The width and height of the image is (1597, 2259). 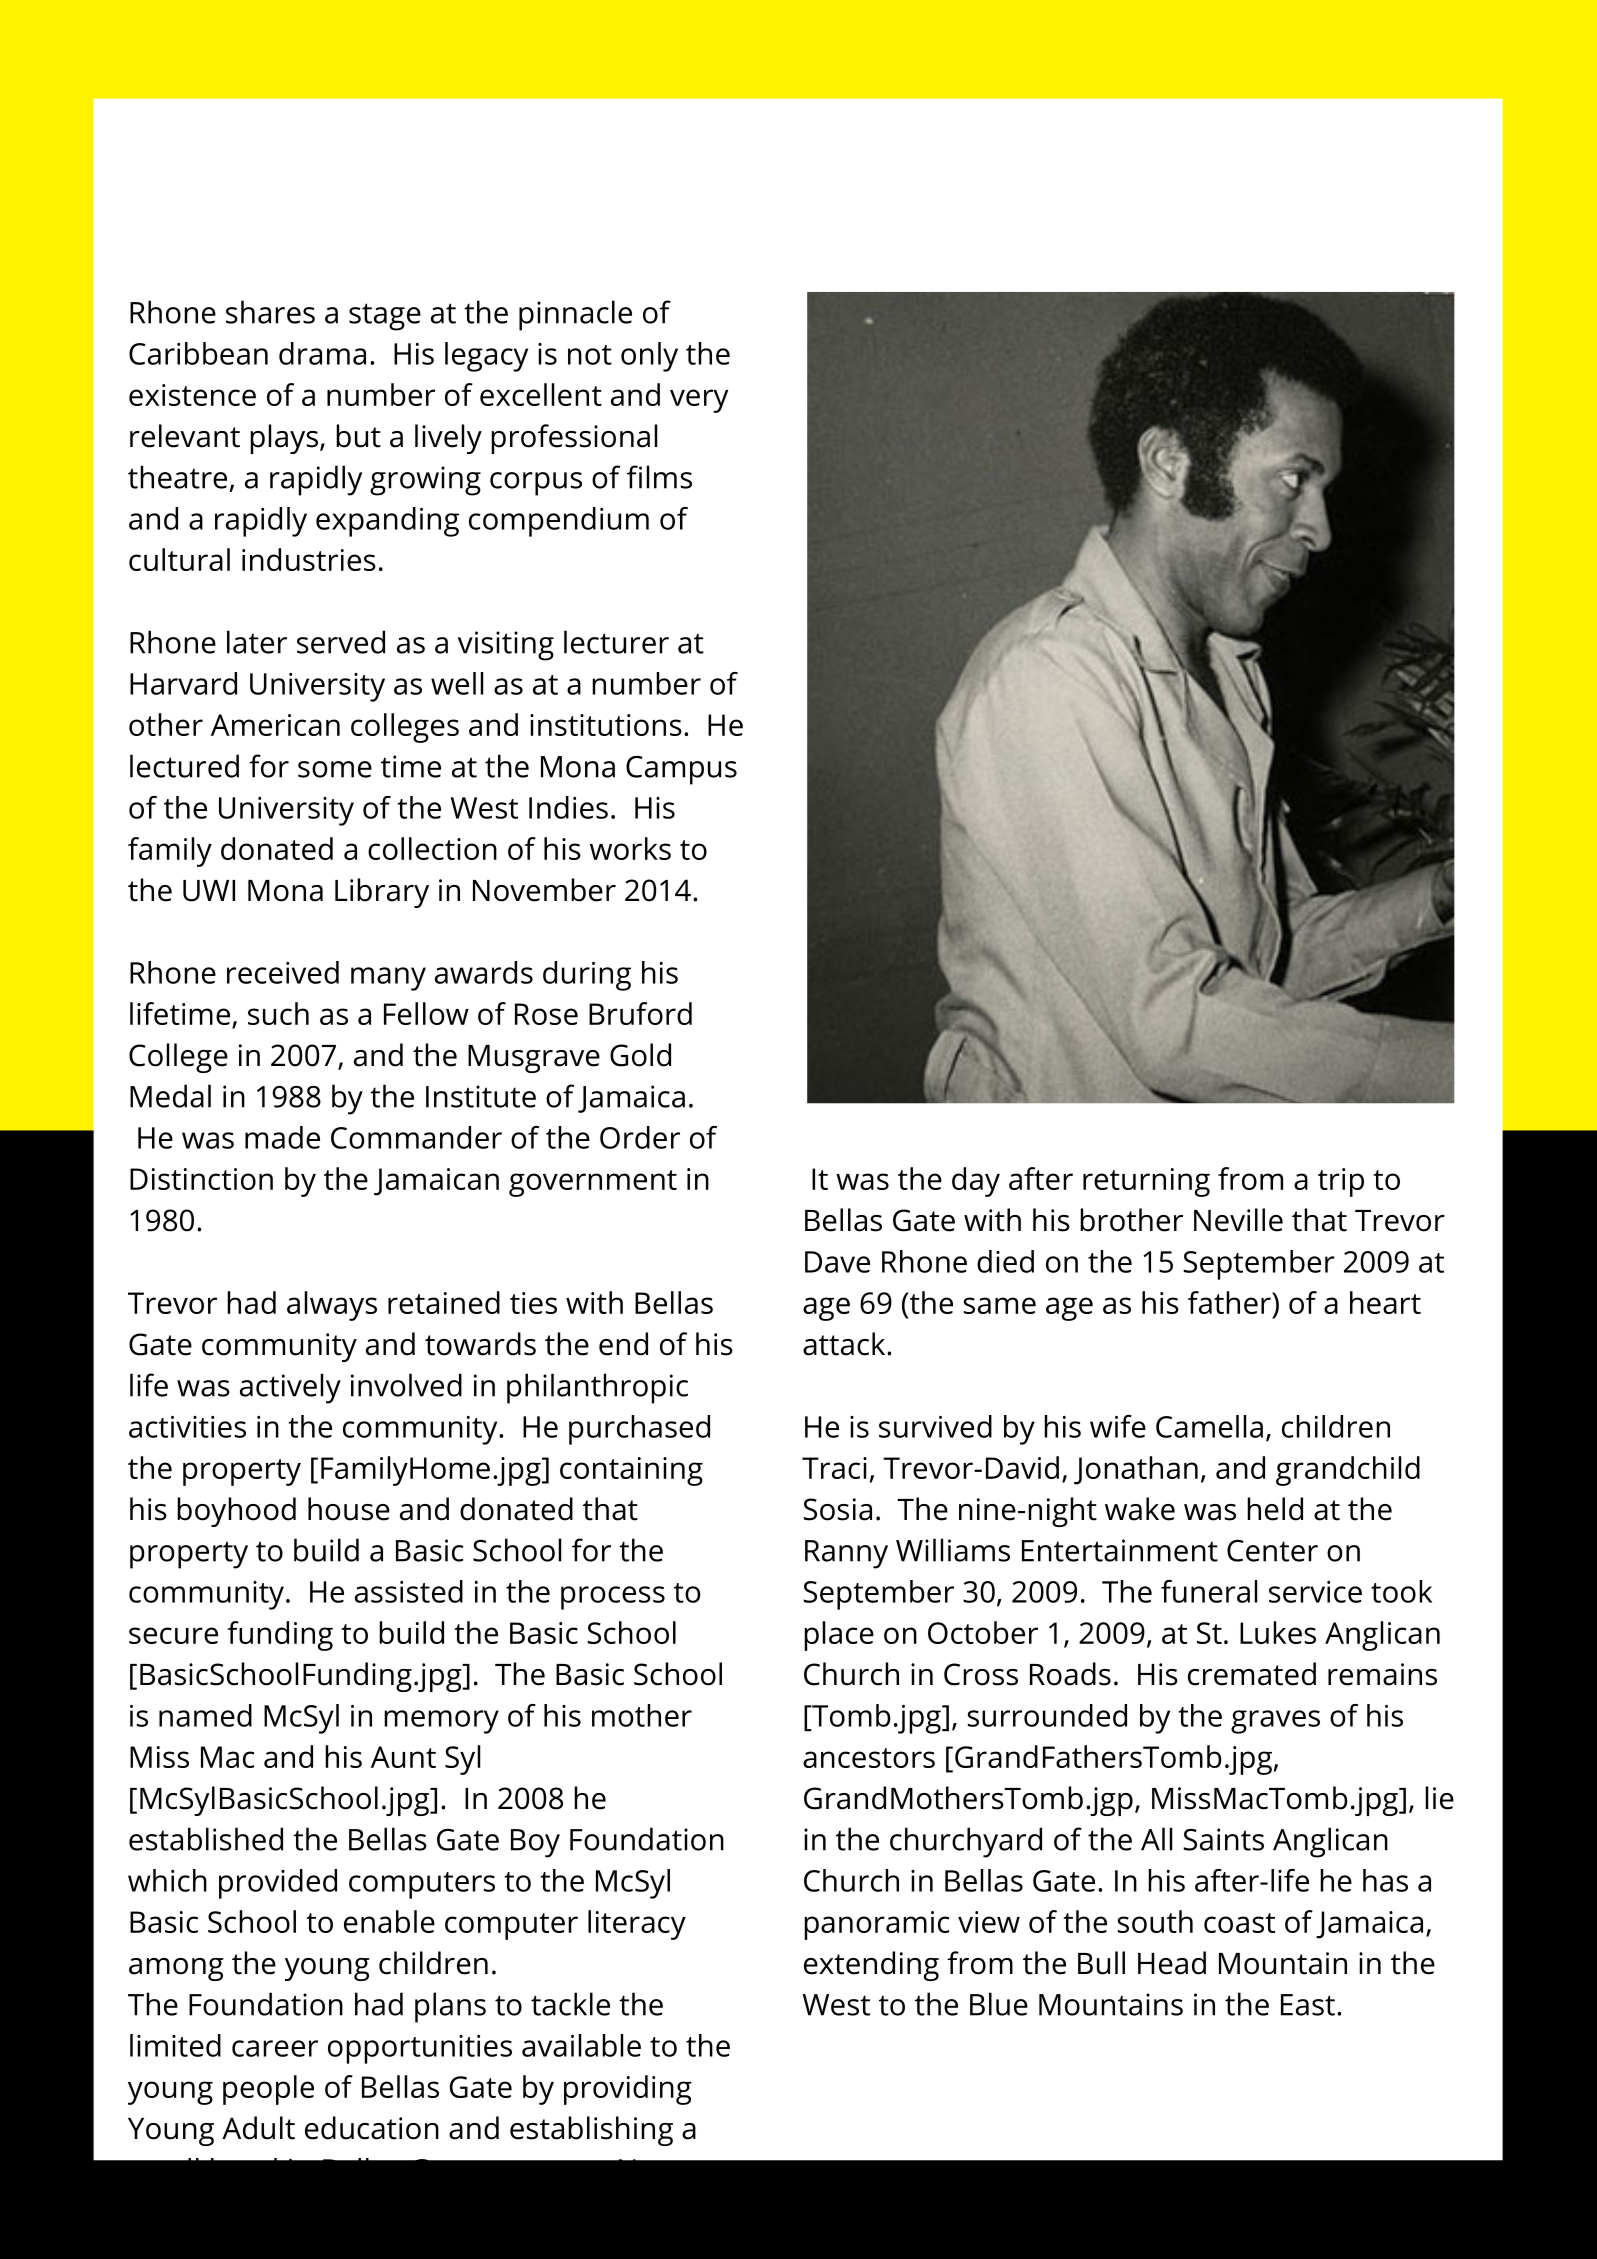 What do you see at coordinates (335, 769) in the image?
I see `some` at bounding box center [335, 769].
